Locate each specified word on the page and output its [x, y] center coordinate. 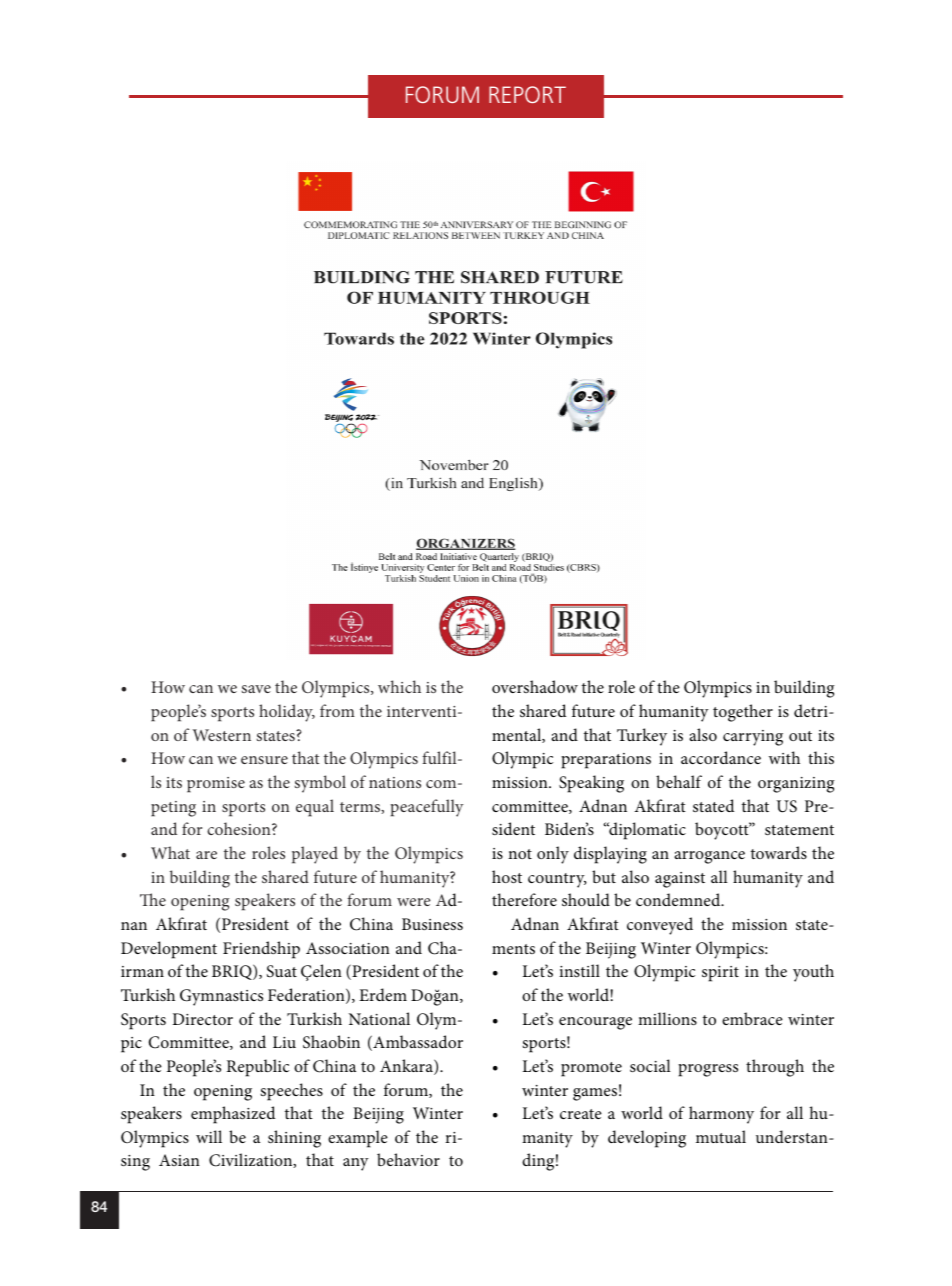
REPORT [527, 94]
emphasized [233, 1115]
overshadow [535, 686]
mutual [721, 1136]
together [743, 713]
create [581, 1114]
